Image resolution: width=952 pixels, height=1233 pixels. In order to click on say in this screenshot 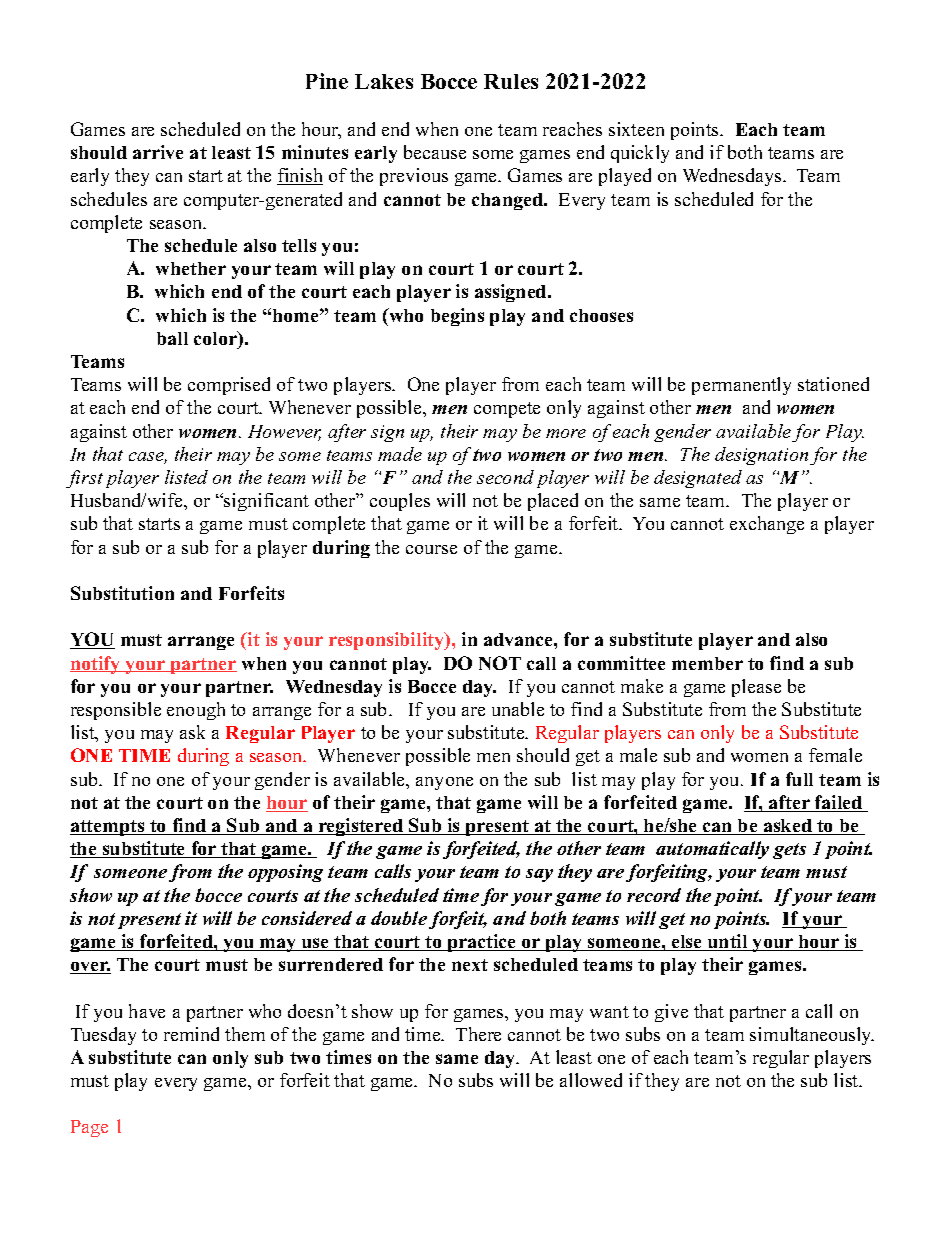, I will do `click(539, 875)`.
